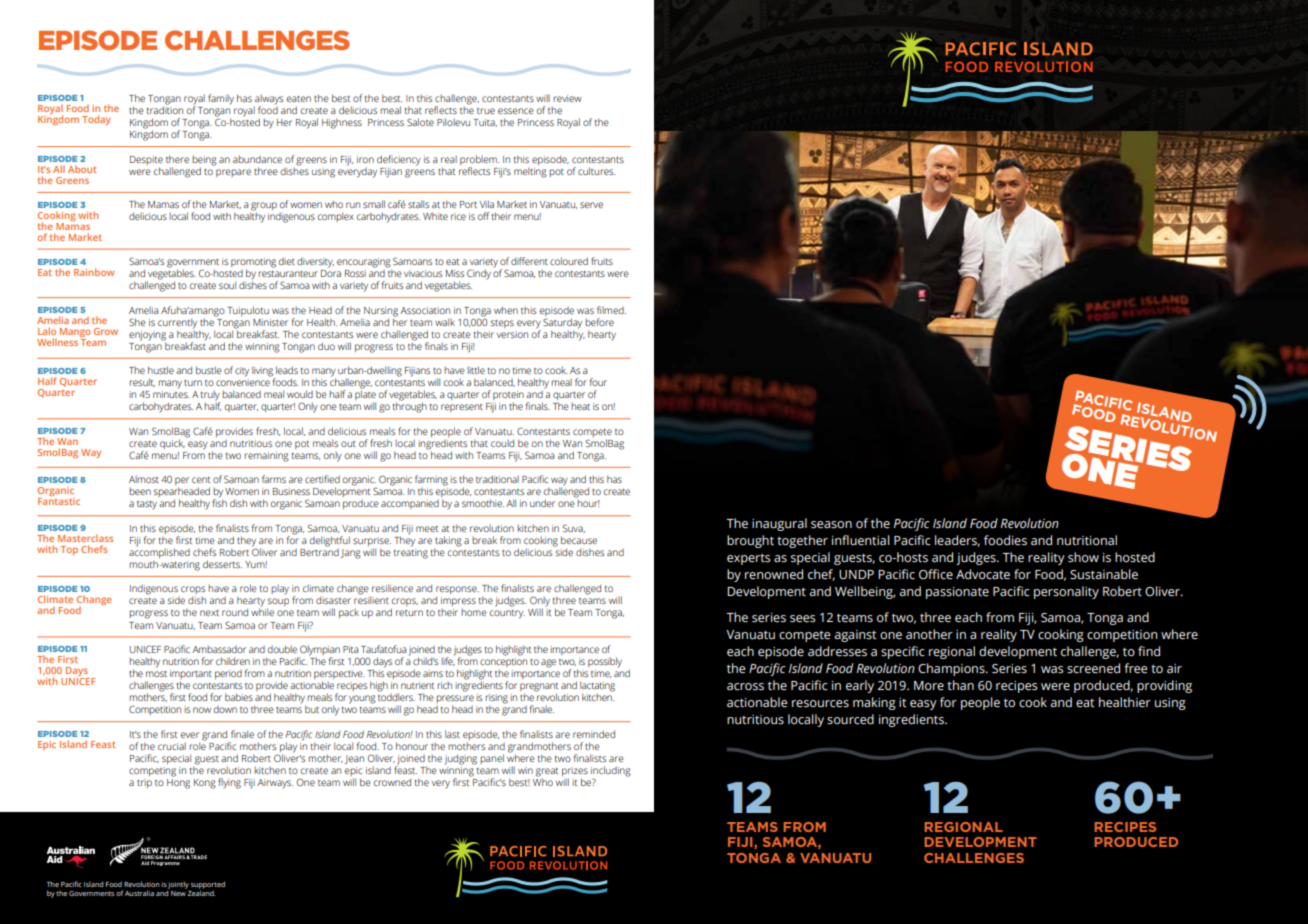 The height and width of the image is (924, 1308). I want to click on filmed, so click(611, 310).
